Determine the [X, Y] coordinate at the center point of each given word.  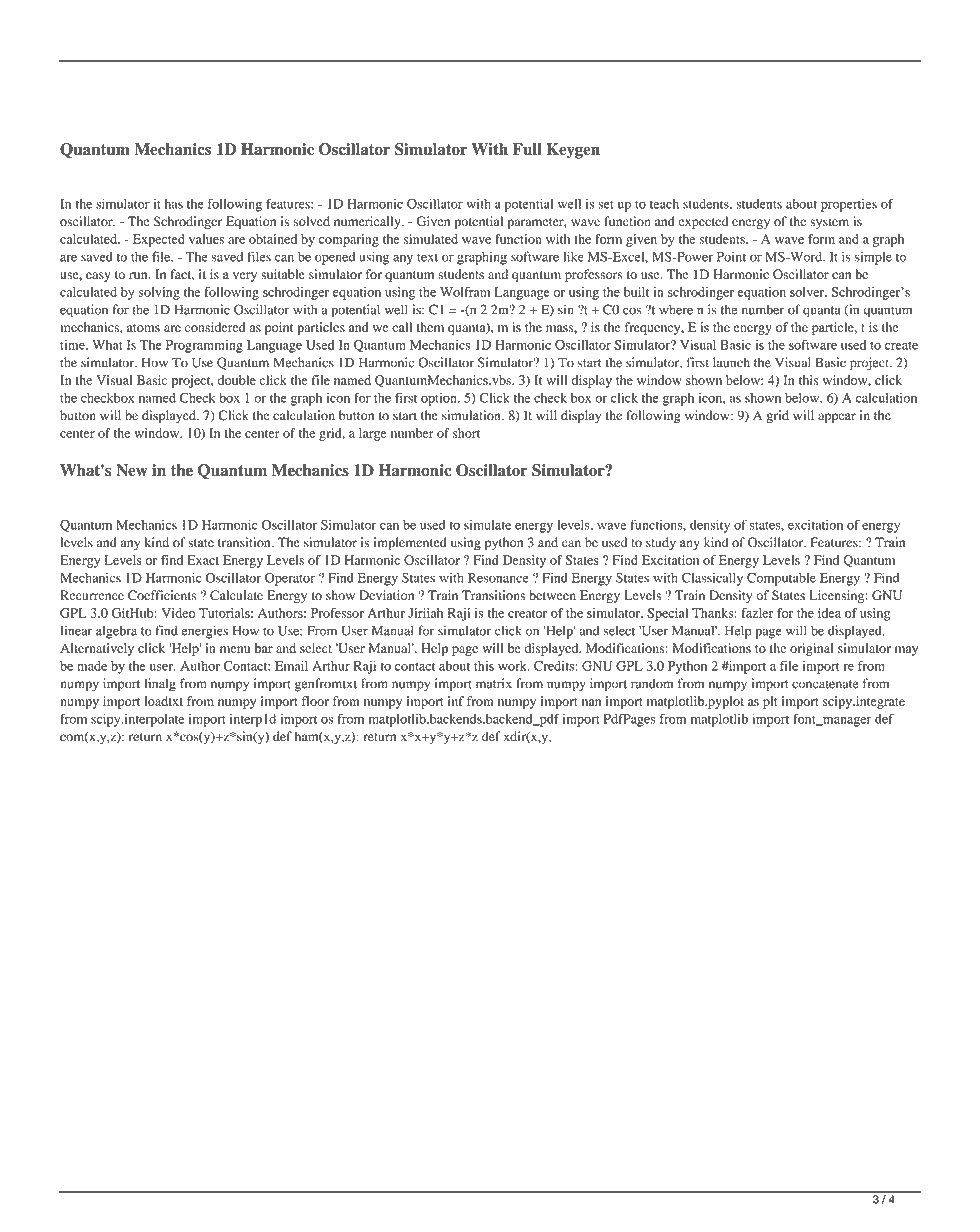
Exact [203, 560]
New [132, 470]
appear [837, 418]
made [92, 666]
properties [849, 205]
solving [159, 293]
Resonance [498, 578]
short [466, 433]
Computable [781, 579]
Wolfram [465, 292]
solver [808, 292]
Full [527, 149]
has [173, 204]
